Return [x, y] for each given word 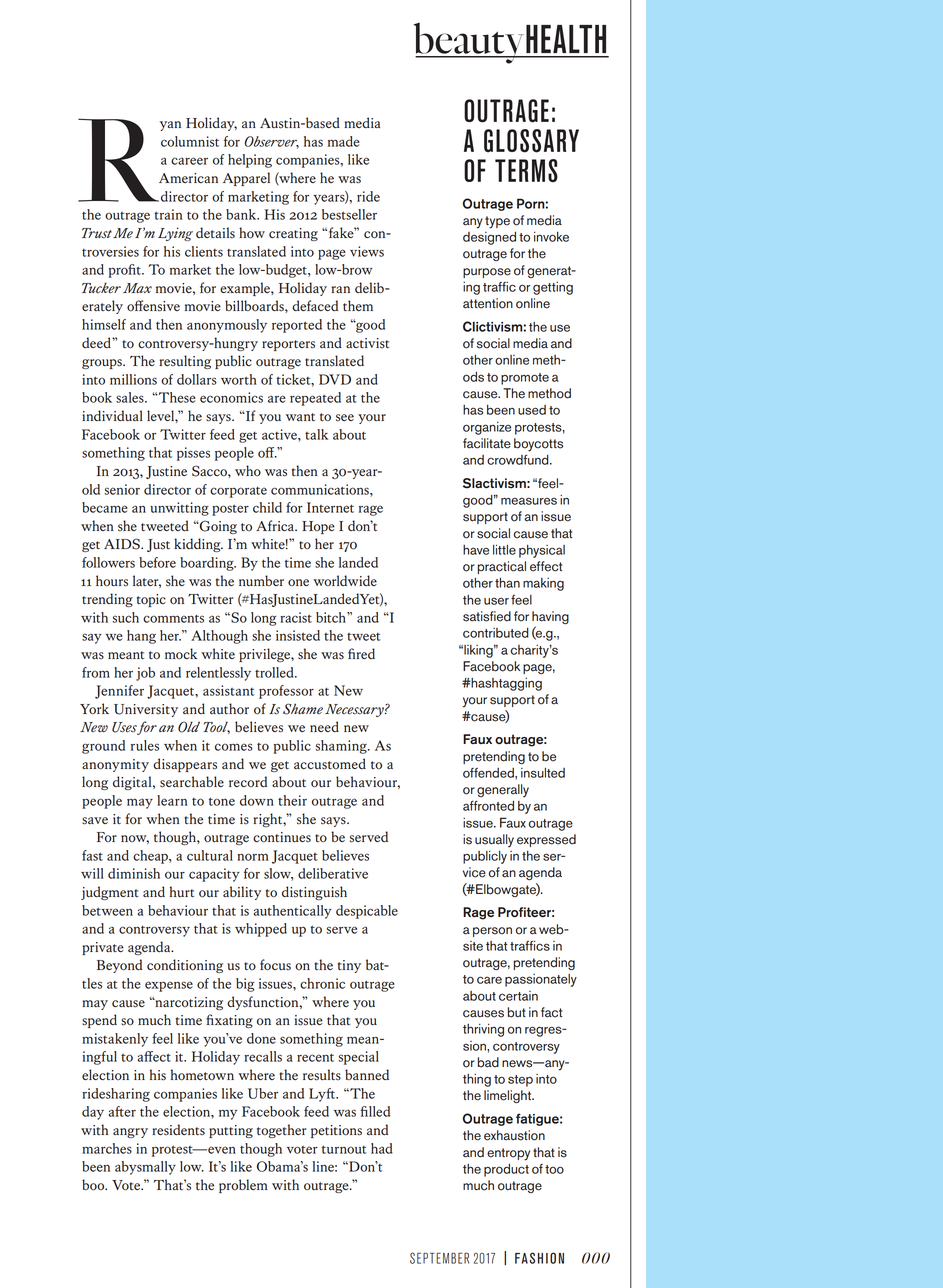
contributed [496, 633]
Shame [303, 709]
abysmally [145, 1168]
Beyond [119, 966]
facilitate [487, 443]
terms [526, 171]
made [344, 141]
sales [131, 397]
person [492, 932]
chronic [322, 983]
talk [316, 434]
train [168, 214]
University [146, 710]
